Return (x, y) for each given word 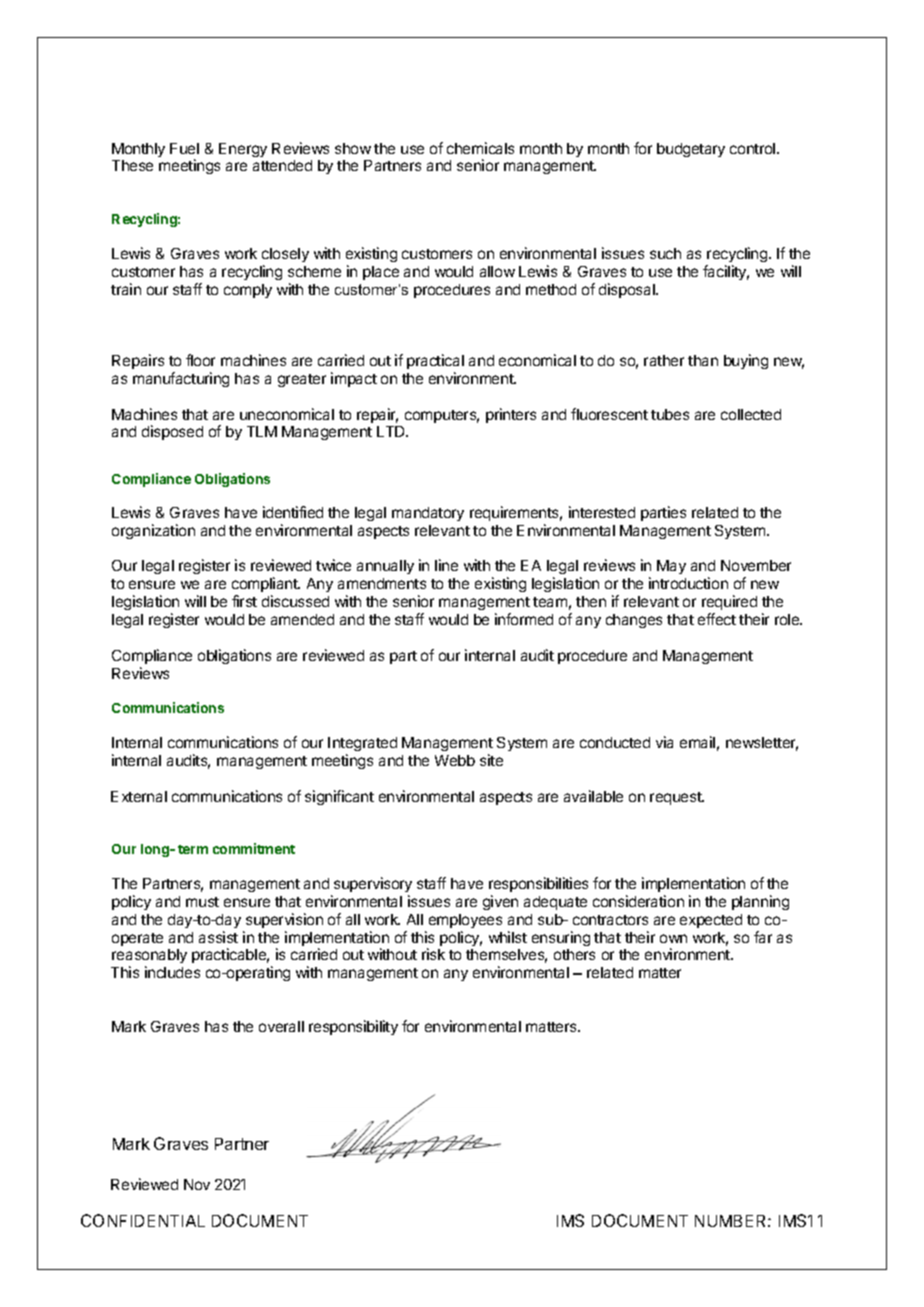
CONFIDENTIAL (143, 1220)
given (500, 902)
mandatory (428, 514)
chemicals (480, 148)
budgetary (691, 150)
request (677, 798)
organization (153, 531)
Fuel (184, 148)
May (671, 567)
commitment (254, 848)
